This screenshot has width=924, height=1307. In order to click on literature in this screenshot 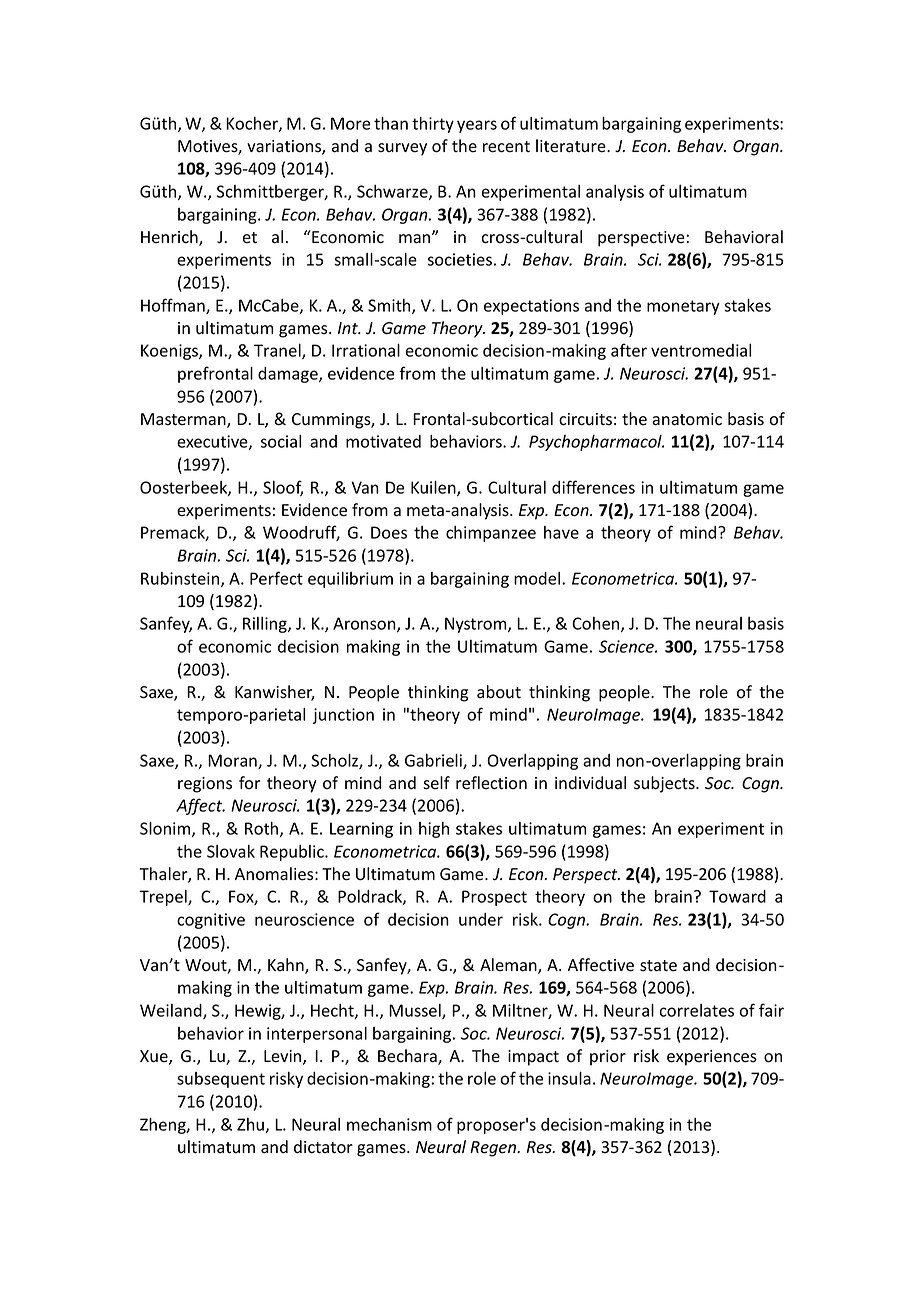, I will do `click(572, 146)`.
